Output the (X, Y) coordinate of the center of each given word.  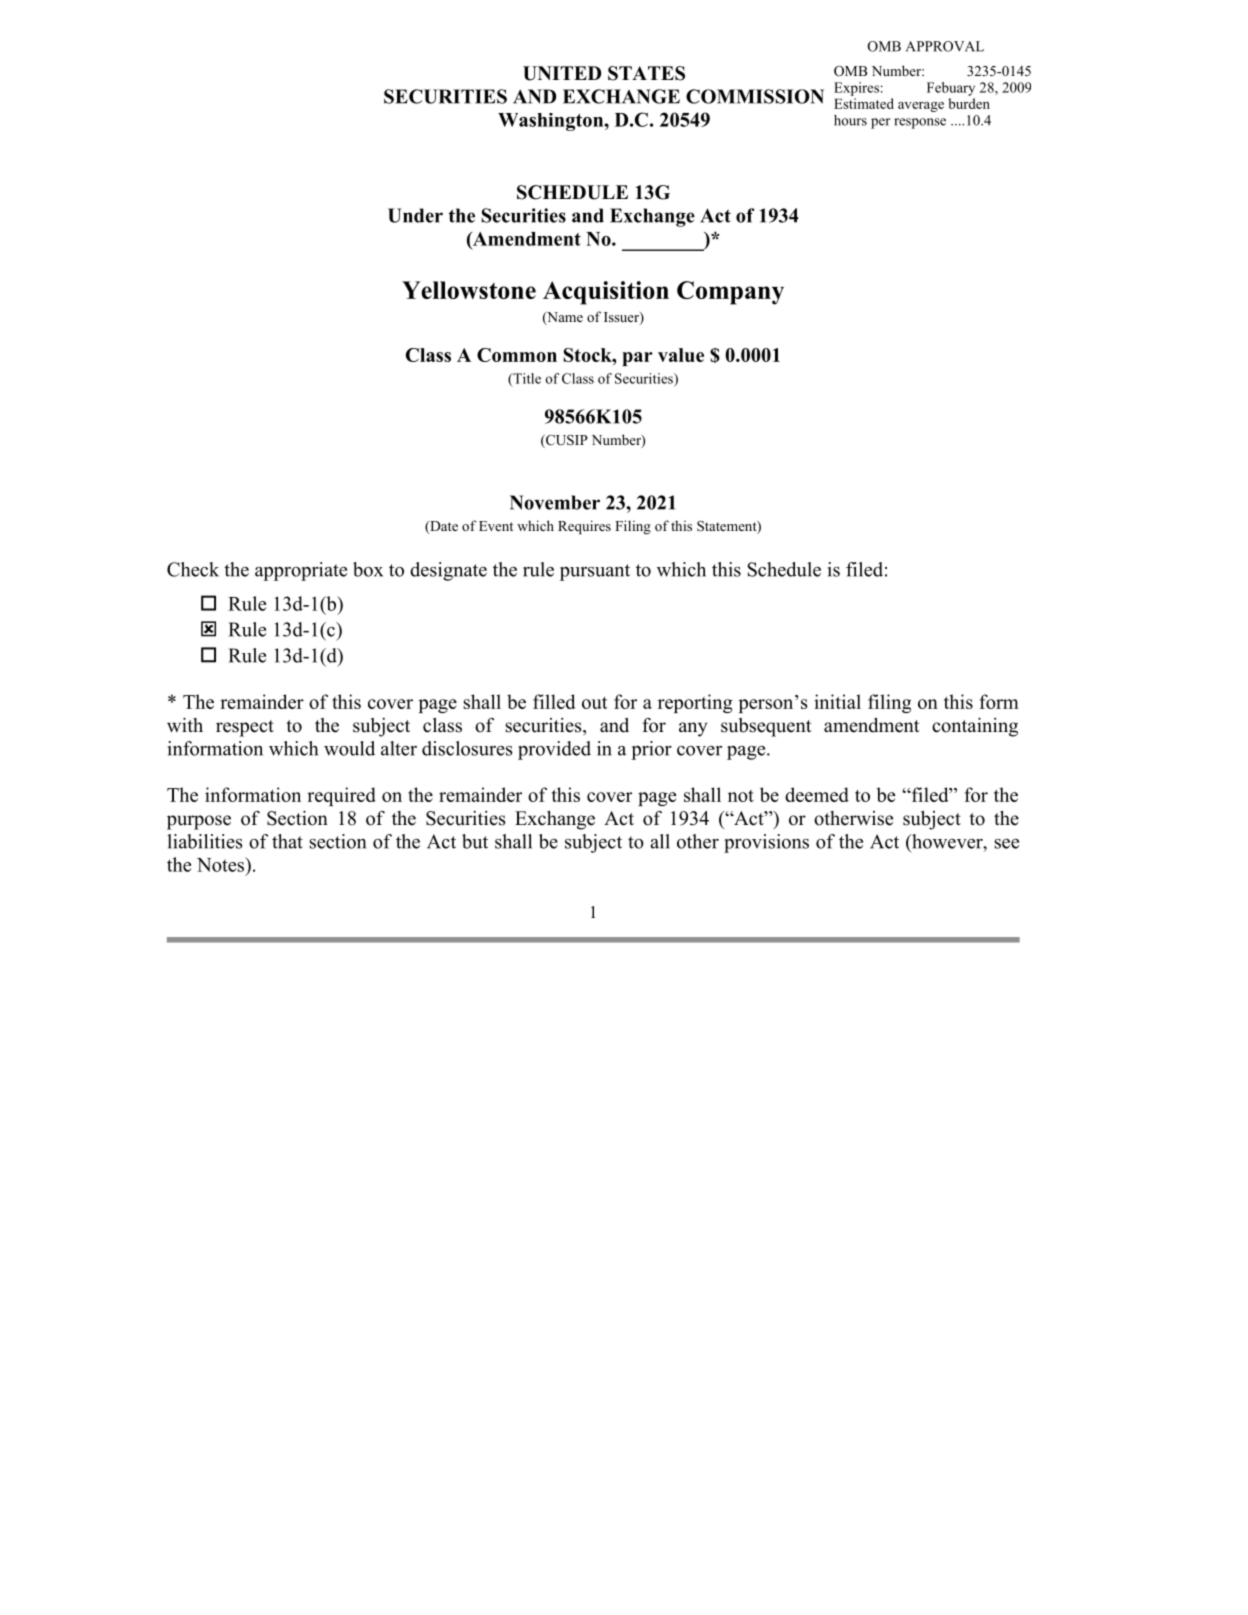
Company (730, 293)
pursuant (595, 572)
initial (837, 701)
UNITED (562, 73)
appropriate (301, 571)
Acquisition (606, 293)
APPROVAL (945, 46)
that (287, 841)
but (475, 841)
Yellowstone (469, 290)
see (1006, 844)
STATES (646, 73)
